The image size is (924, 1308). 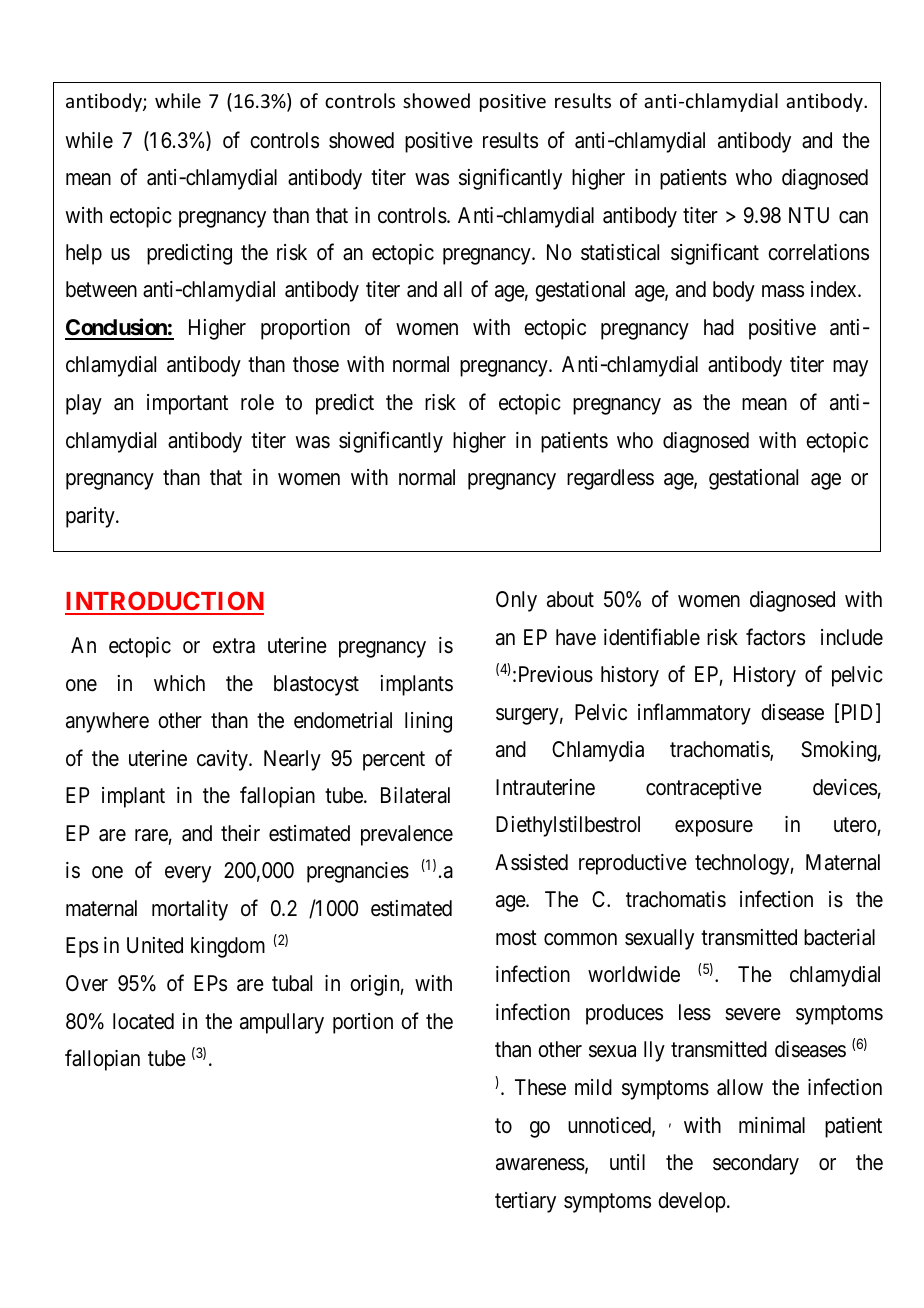 I want to click on which, so click(x=179, y=683).
